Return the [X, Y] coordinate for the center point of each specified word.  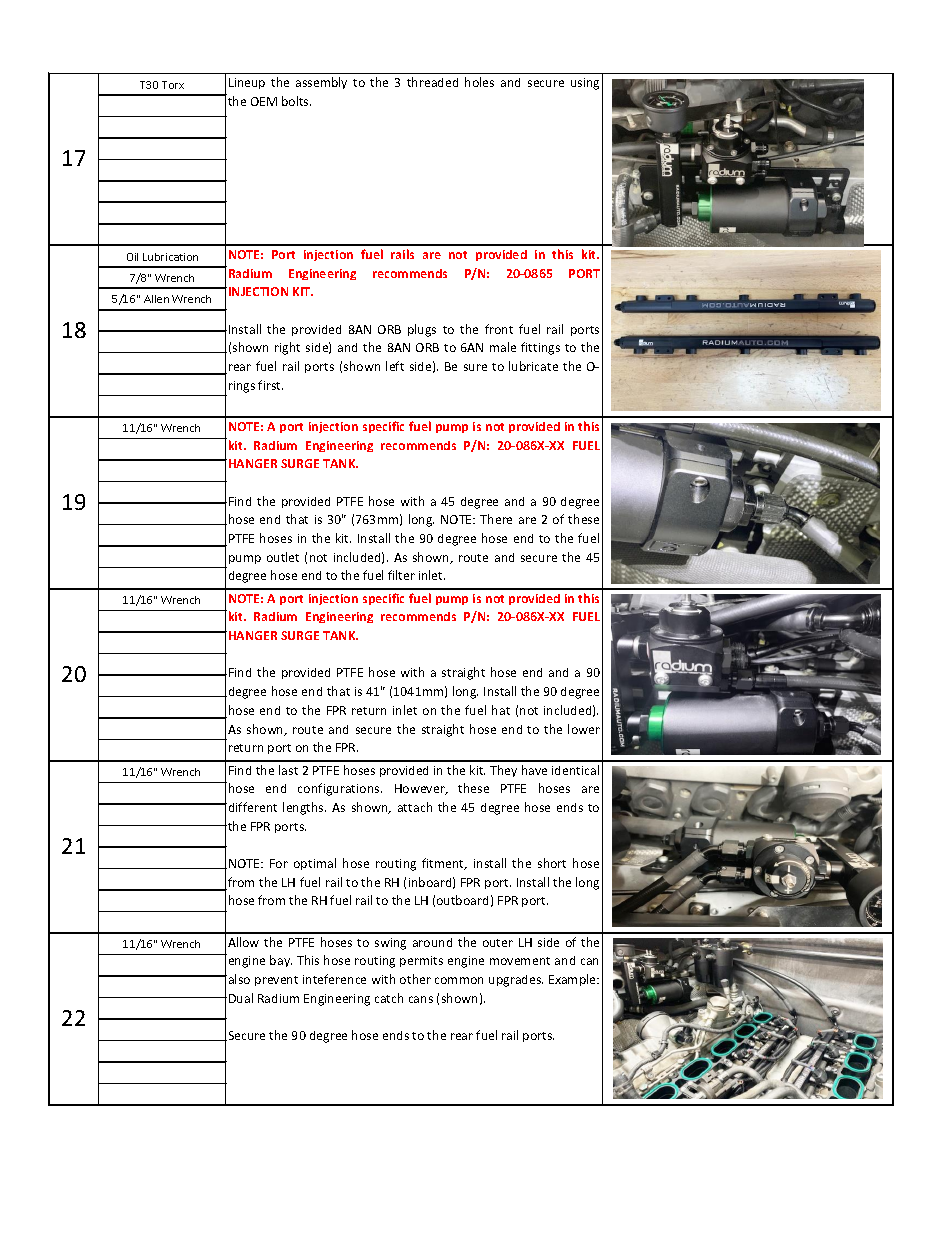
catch [389, 998]
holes [479, 82]
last [288, 770]
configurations [340, 789]
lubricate [533, 366]
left [395, 366]
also [238, 979]
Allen [156, 299]
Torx [173, 85]
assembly [321, 83]
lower [584, 729]
